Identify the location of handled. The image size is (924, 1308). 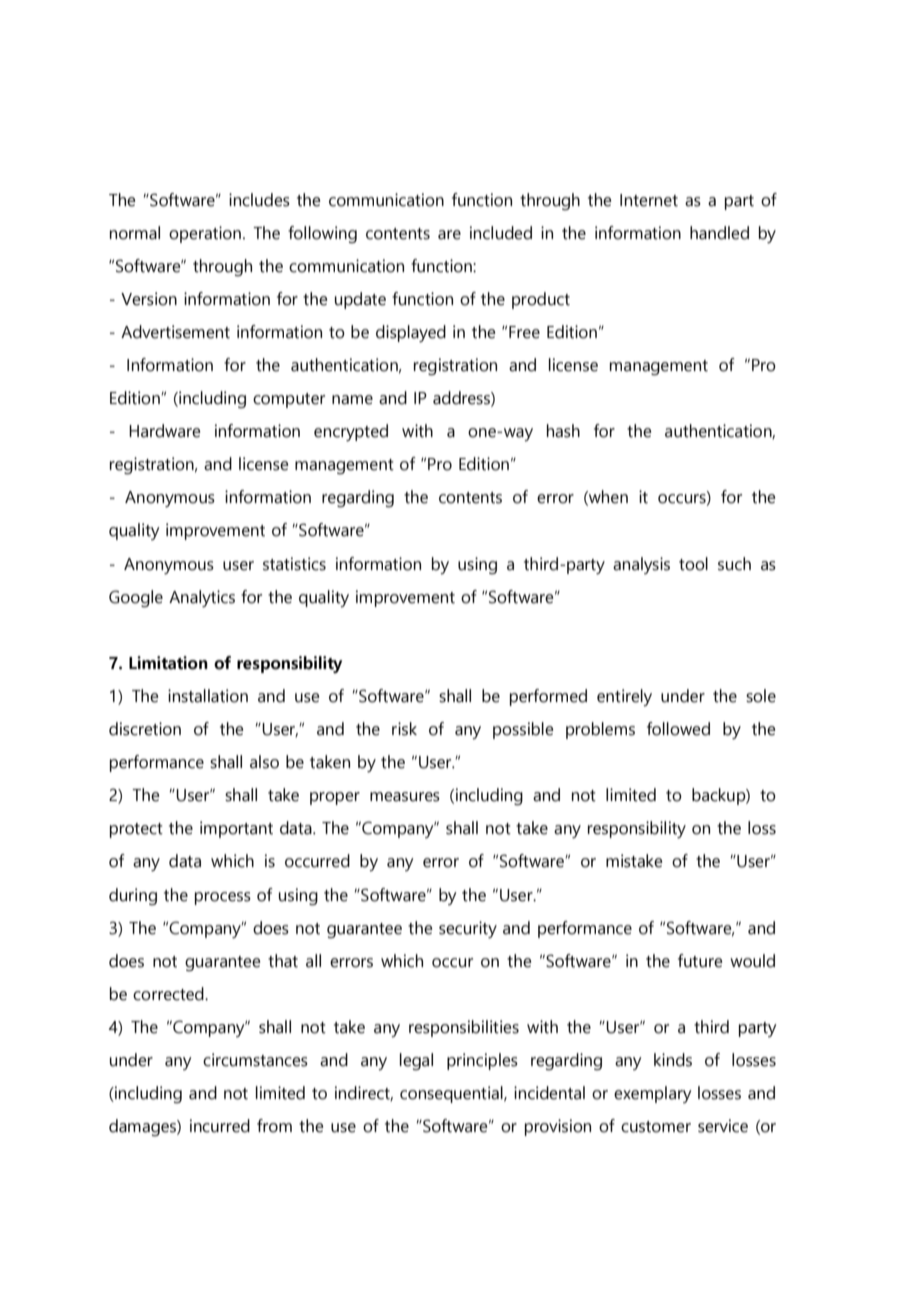
(719, 233).
